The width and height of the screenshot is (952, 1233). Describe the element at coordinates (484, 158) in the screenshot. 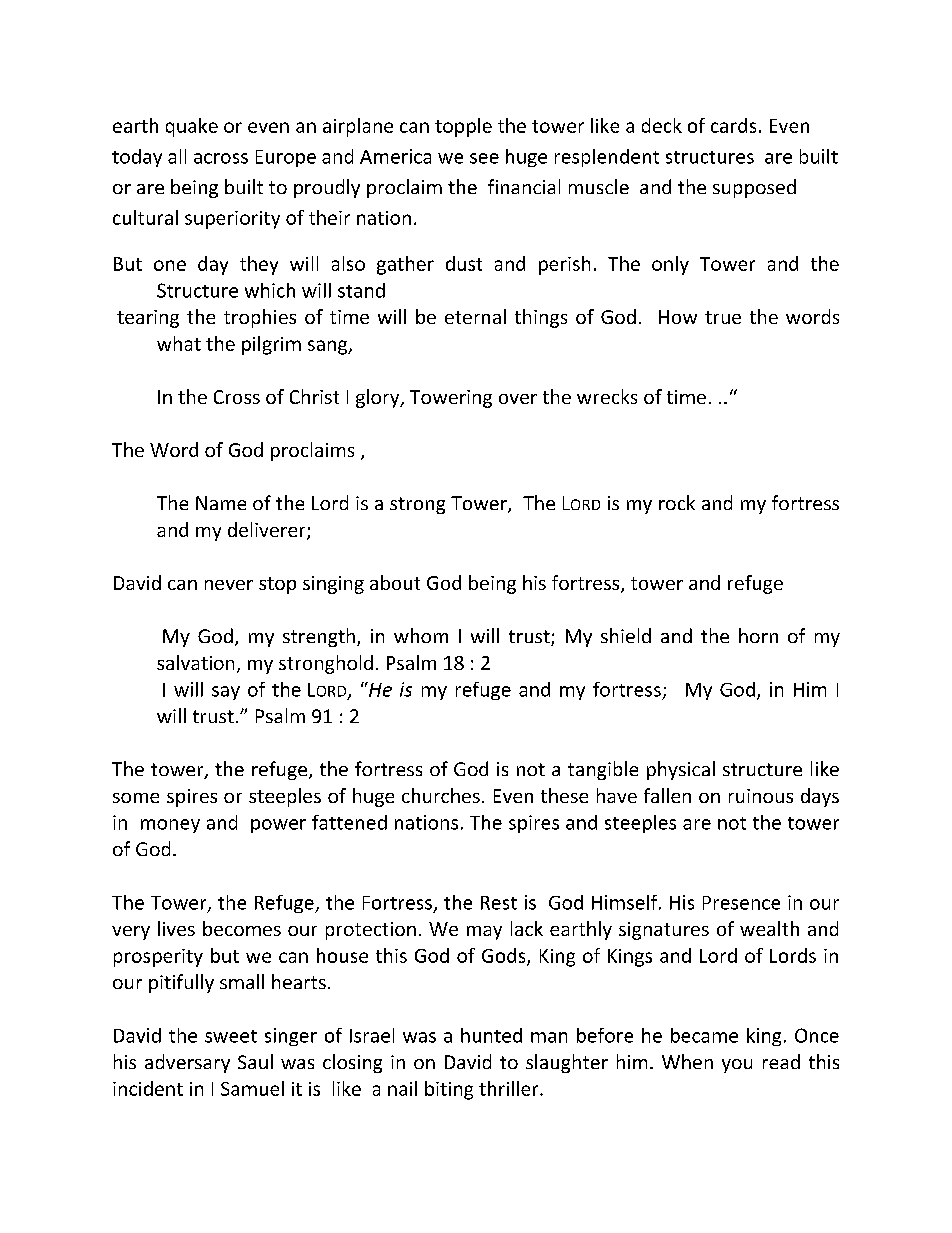

I see `see` at that location.
